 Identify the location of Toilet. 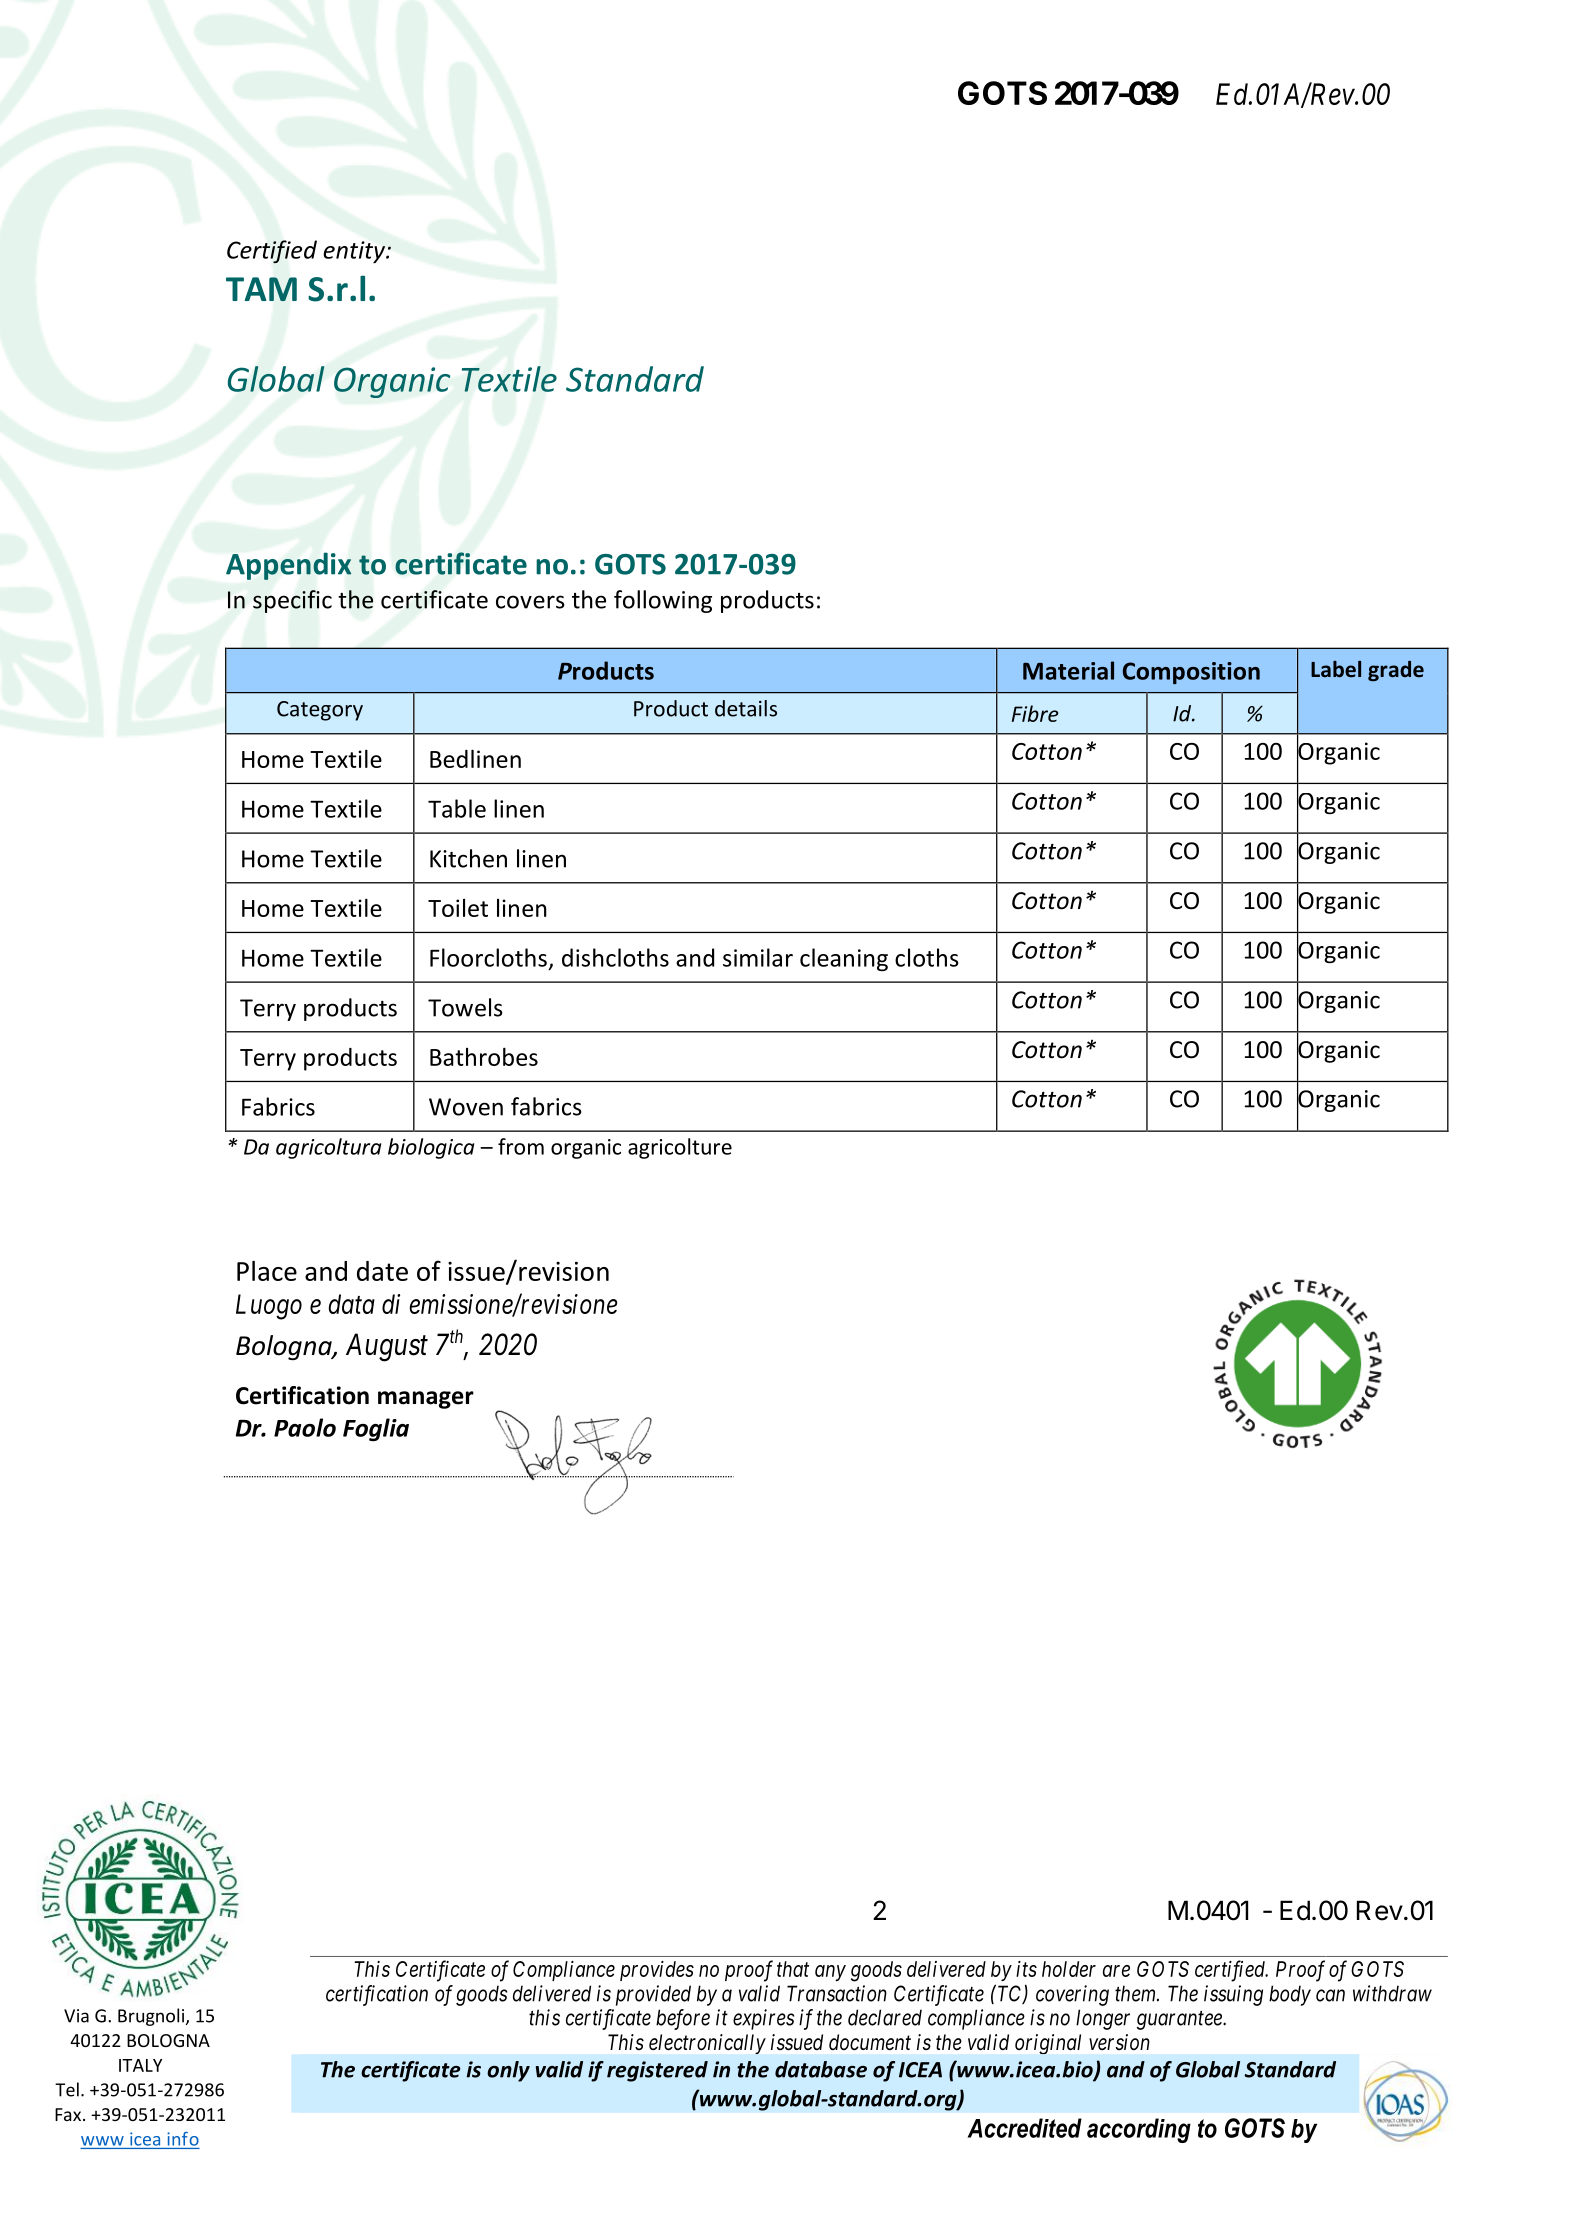
(458, 908).
